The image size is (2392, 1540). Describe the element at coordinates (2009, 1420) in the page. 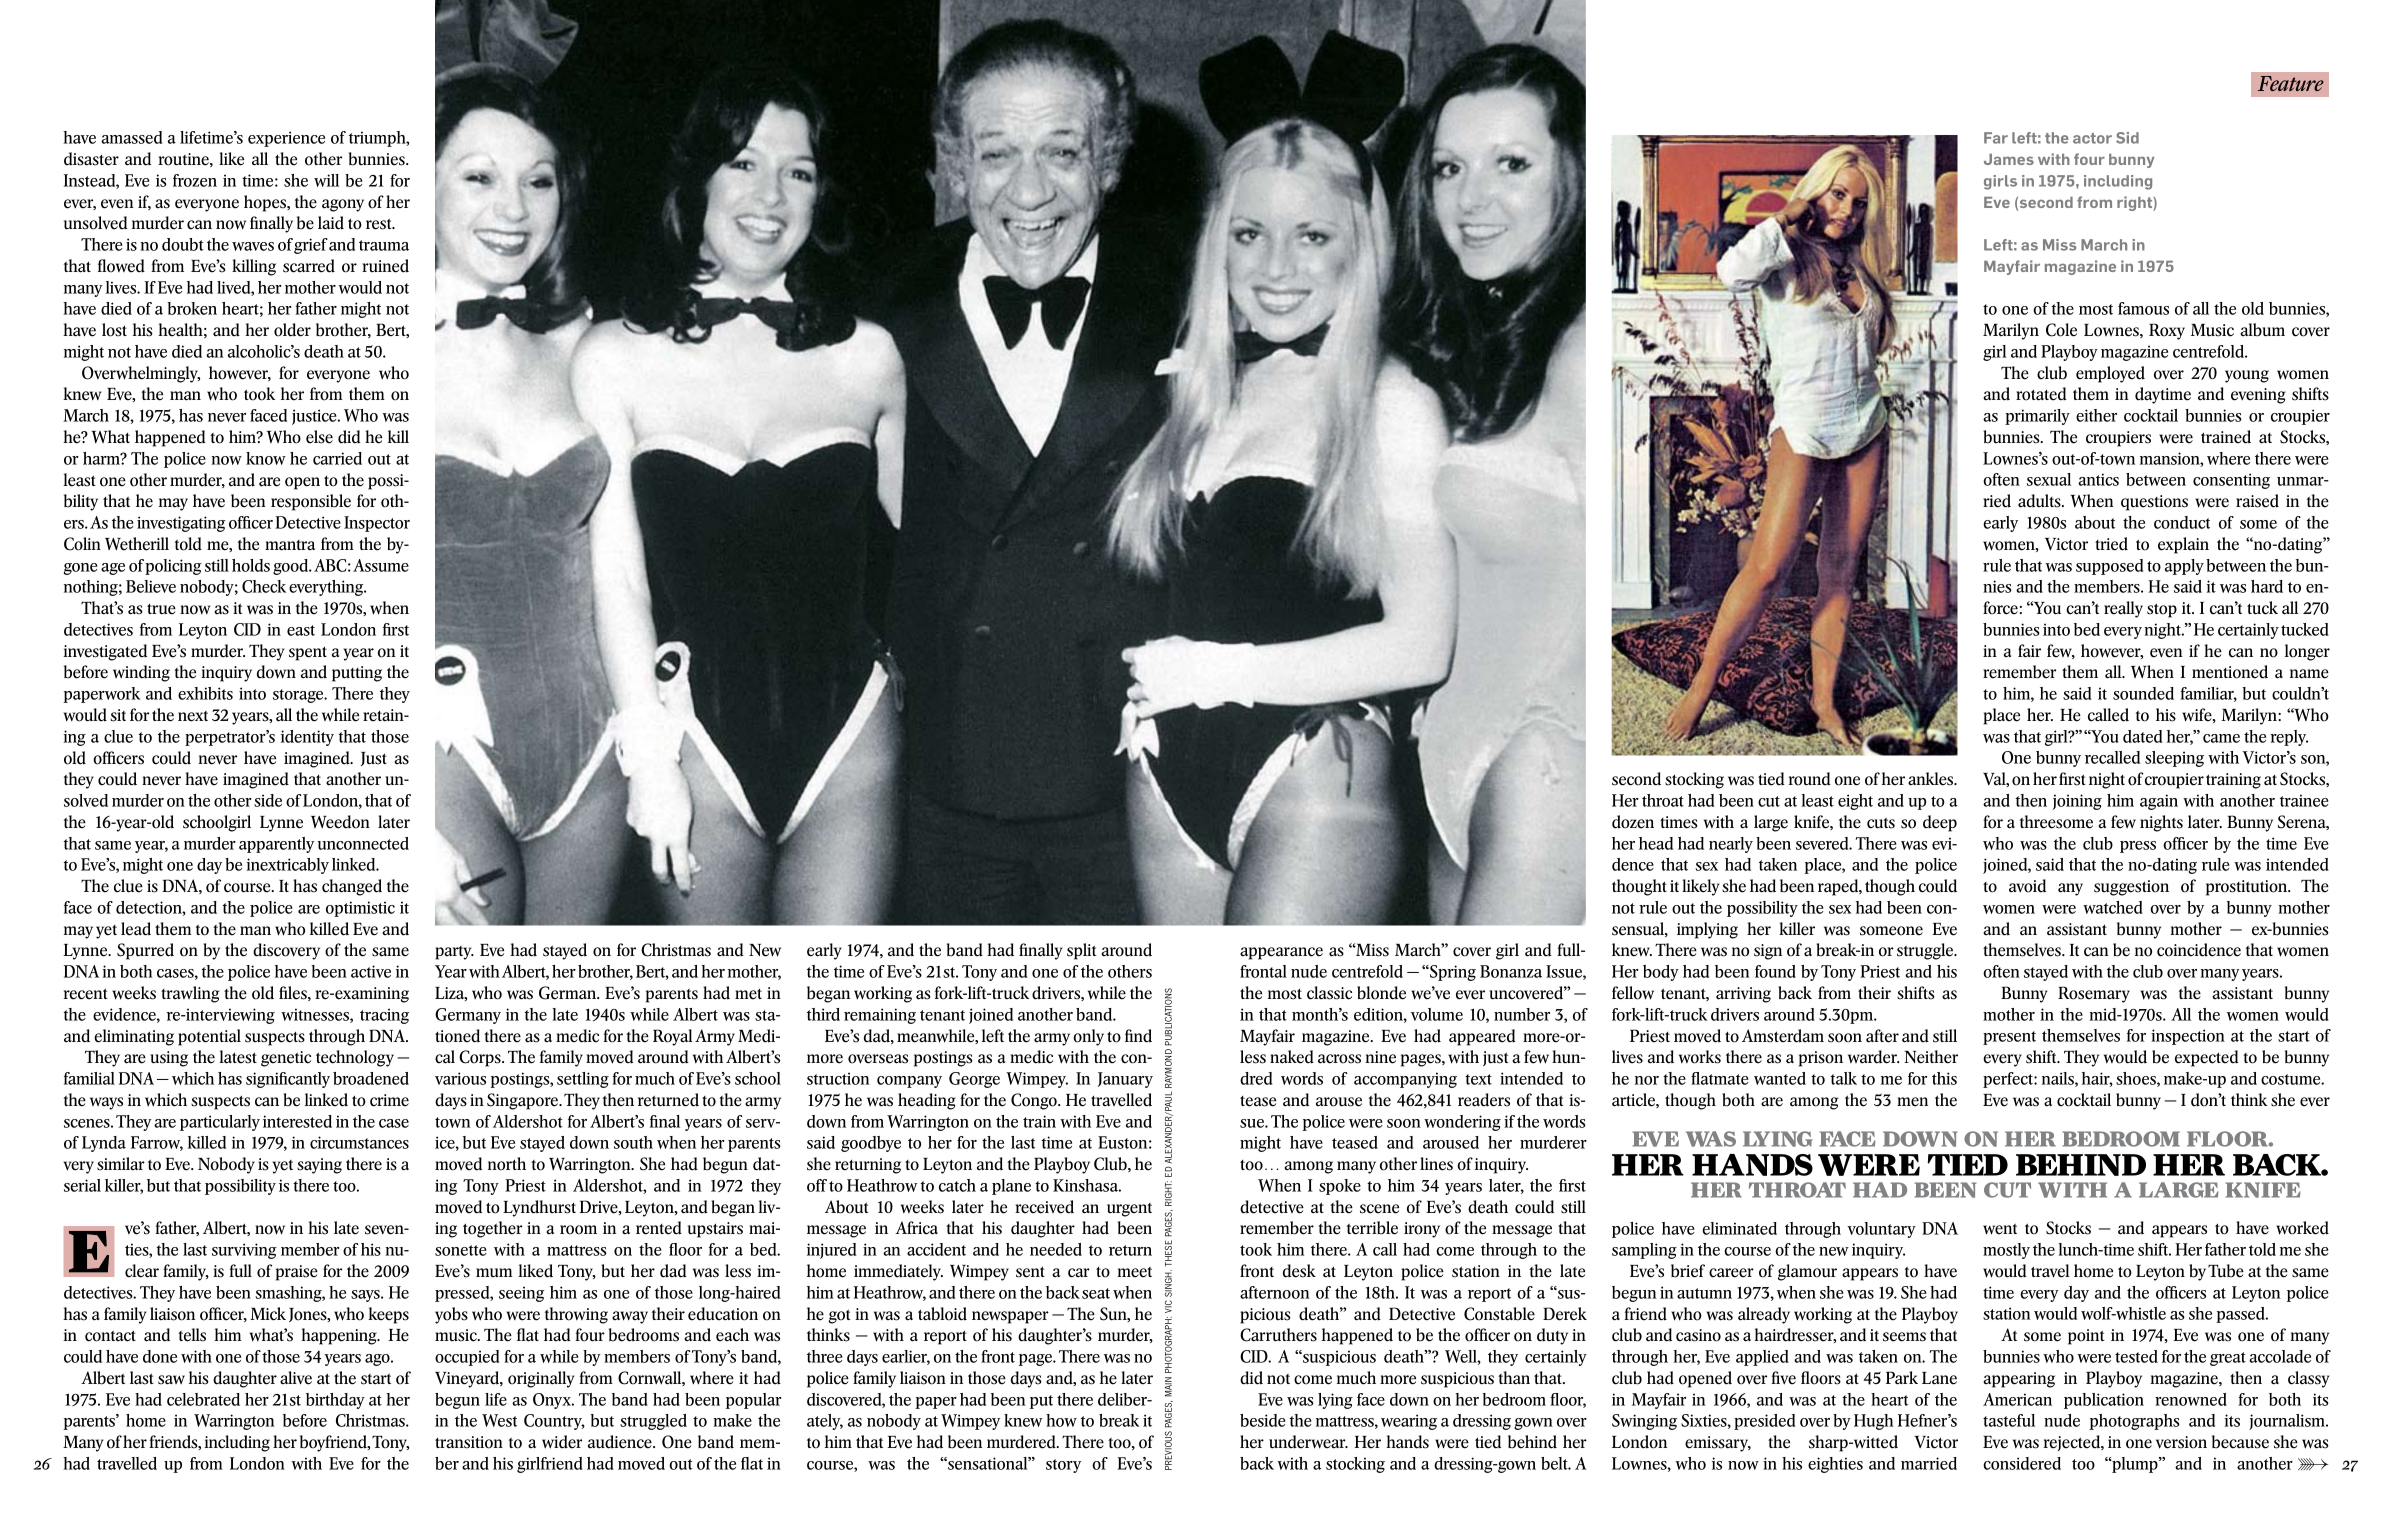

I see `tasteful` at that location.
